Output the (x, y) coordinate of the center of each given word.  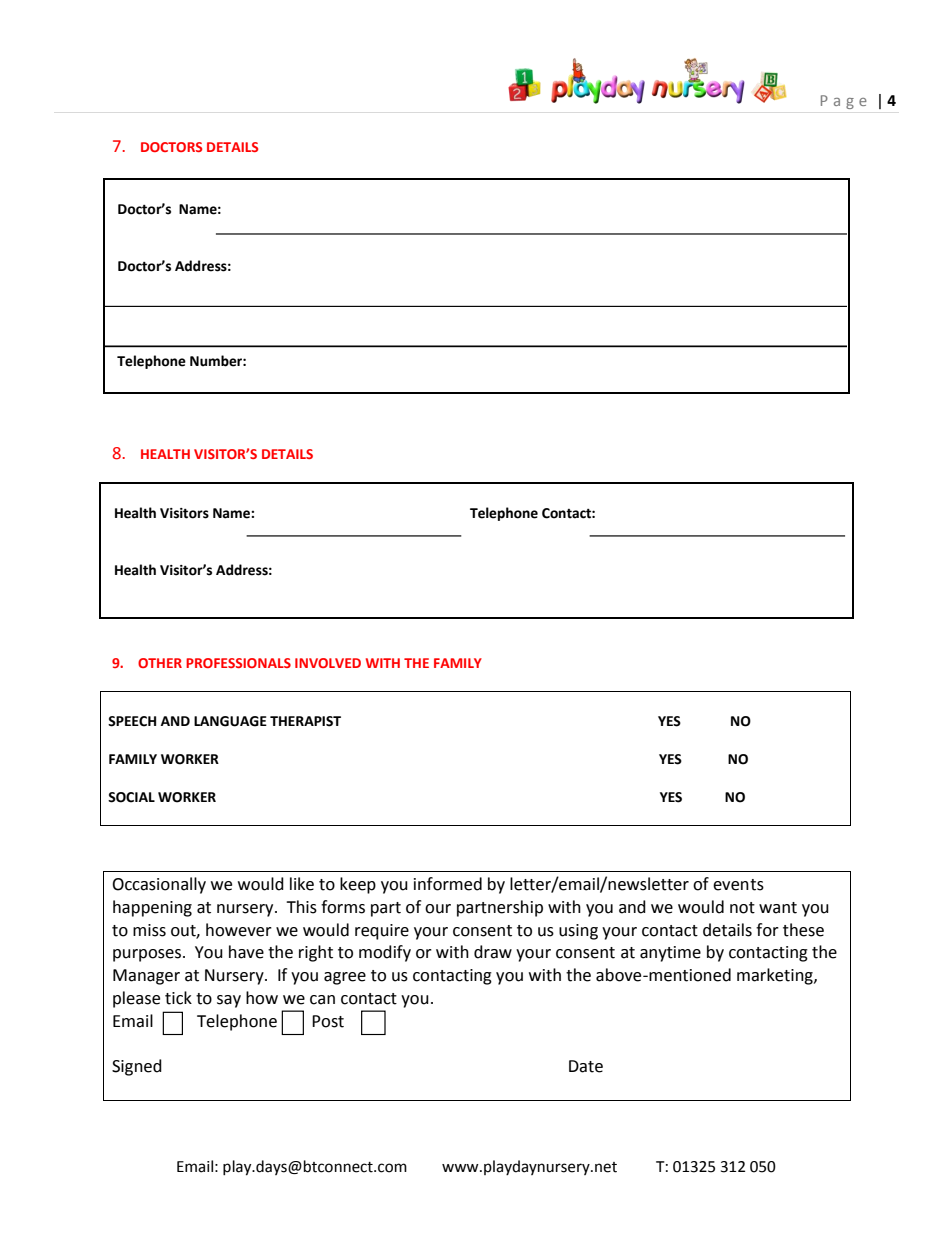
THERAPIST (305, 721)
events (738, 885)
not (742, 908)
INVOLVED (328, 663)
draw (493, 952)
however (239, 930)
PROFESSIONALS (238, 663)
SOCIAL (131, 797)
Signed (137, 1067)
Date (586, 1066)
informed (448, 884)
